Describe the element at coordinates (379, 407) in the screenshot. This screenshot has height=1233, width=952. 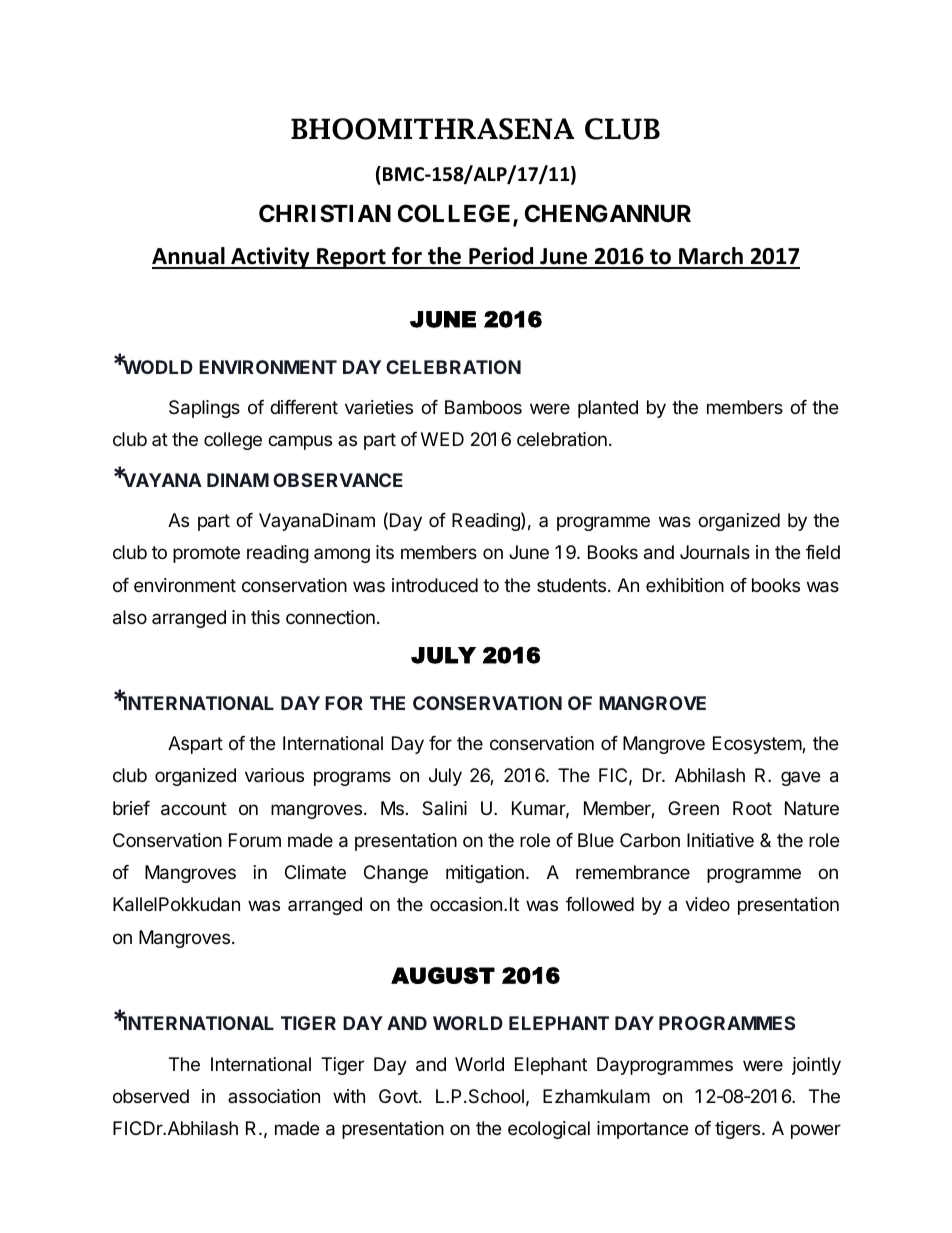
I see `varieties` at that location.
